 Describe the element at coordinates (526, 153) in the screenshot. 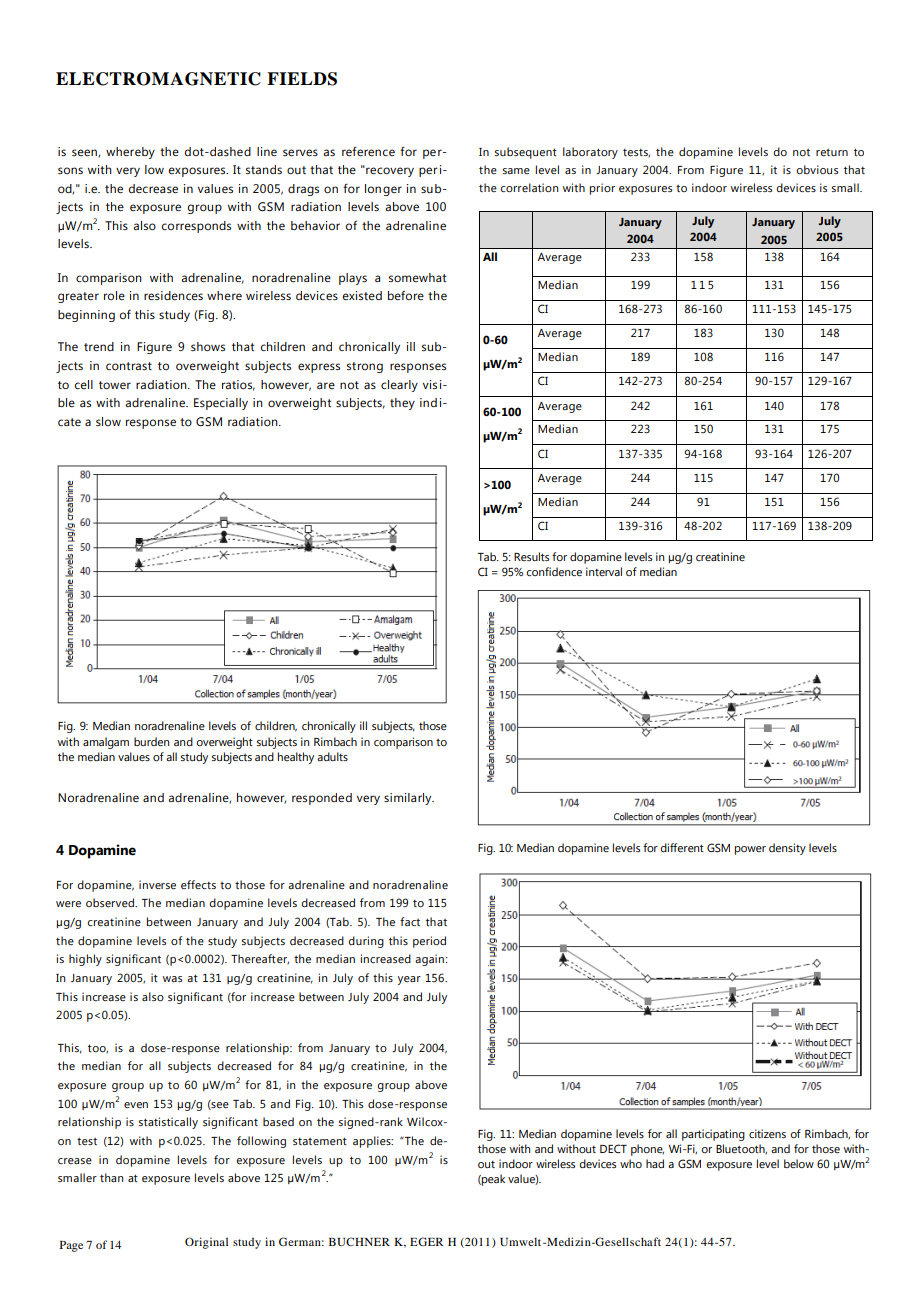

I see `subsequent` at that location.
